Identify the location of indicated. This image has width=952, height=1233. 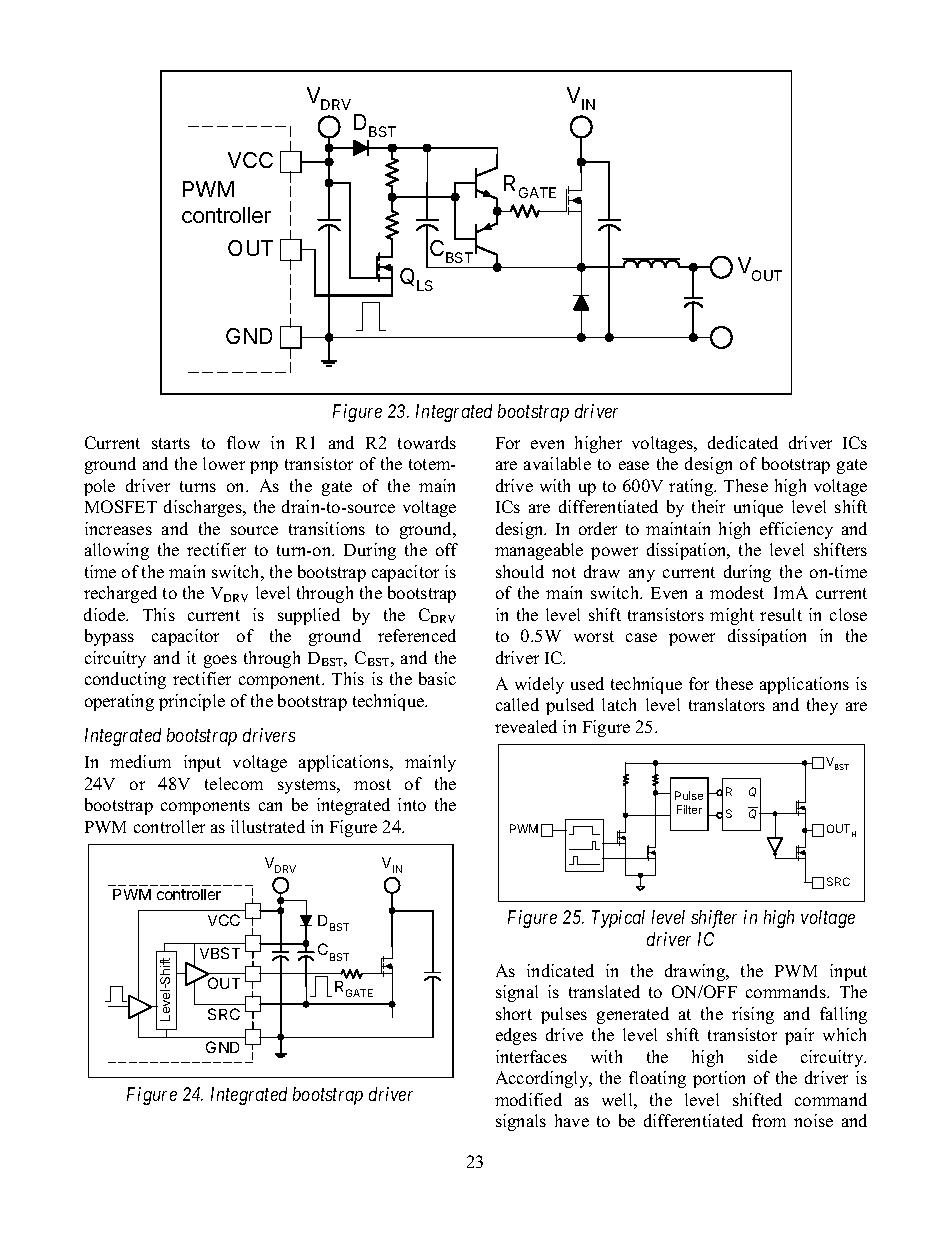
(560, 970).
